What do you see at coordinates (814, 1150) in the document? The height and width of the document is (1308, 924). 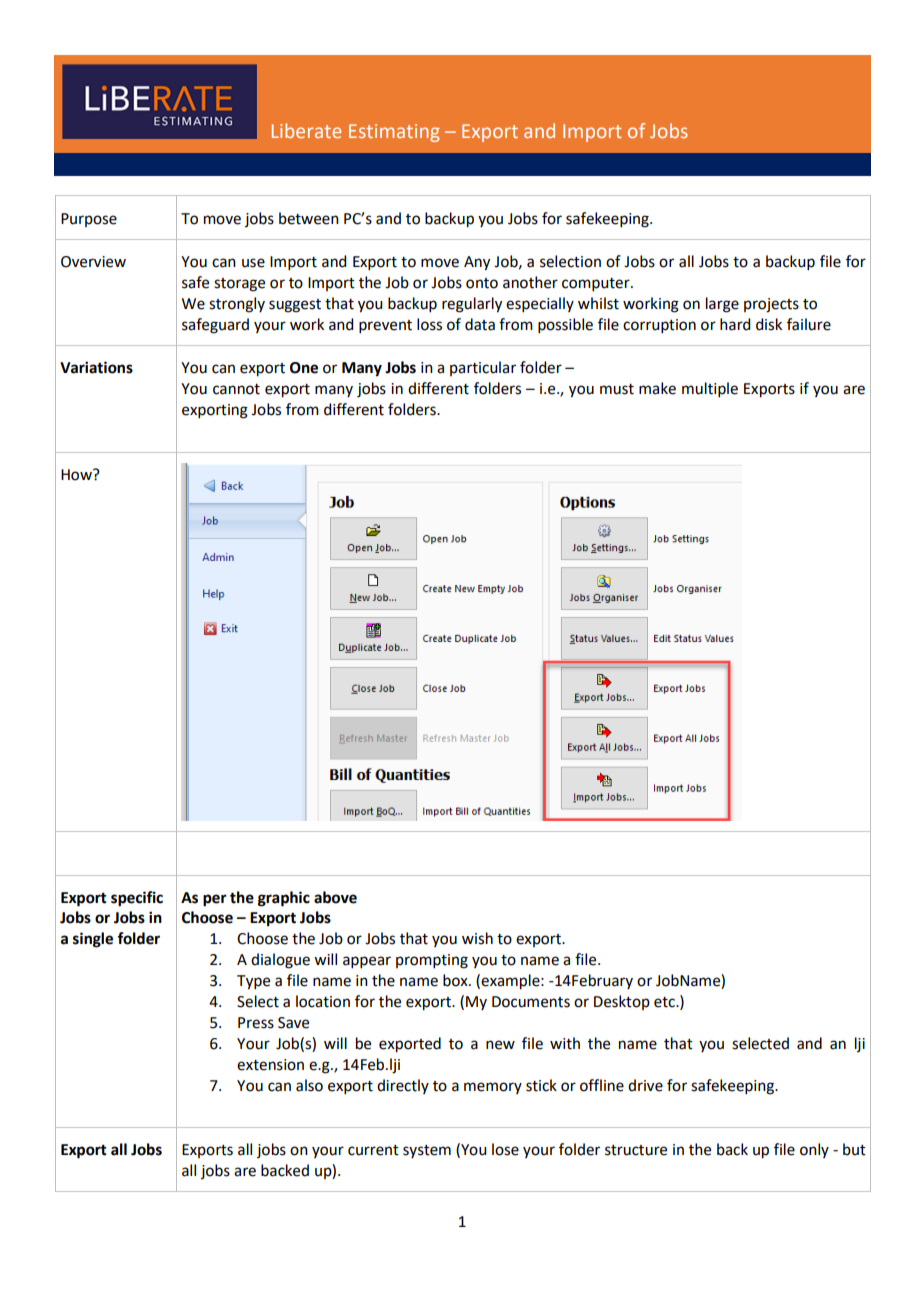 I see `only` at bounding box center [814, 1150].
